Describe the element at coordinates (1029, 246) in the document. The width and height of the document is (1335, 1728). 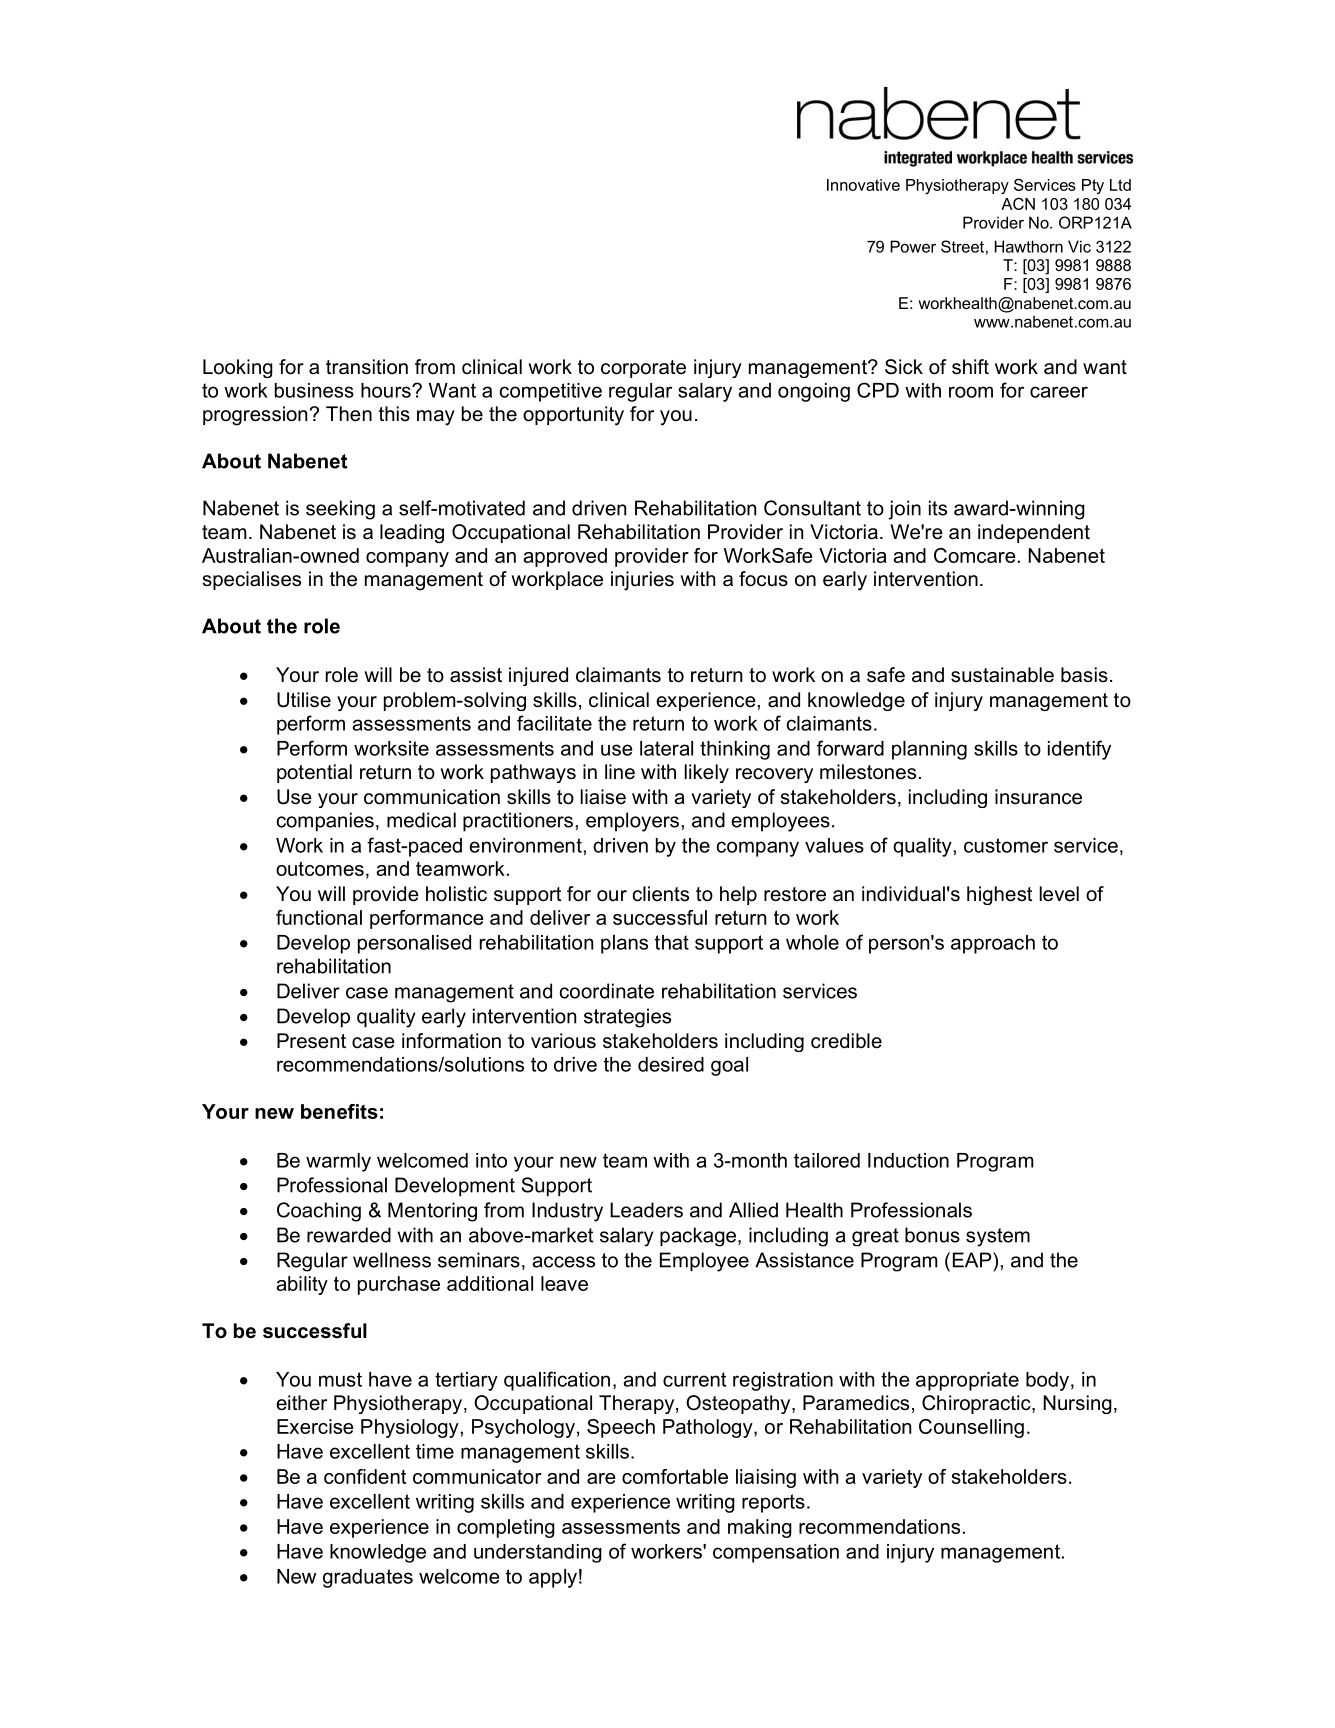
I see `Hawthorn` at that location.
